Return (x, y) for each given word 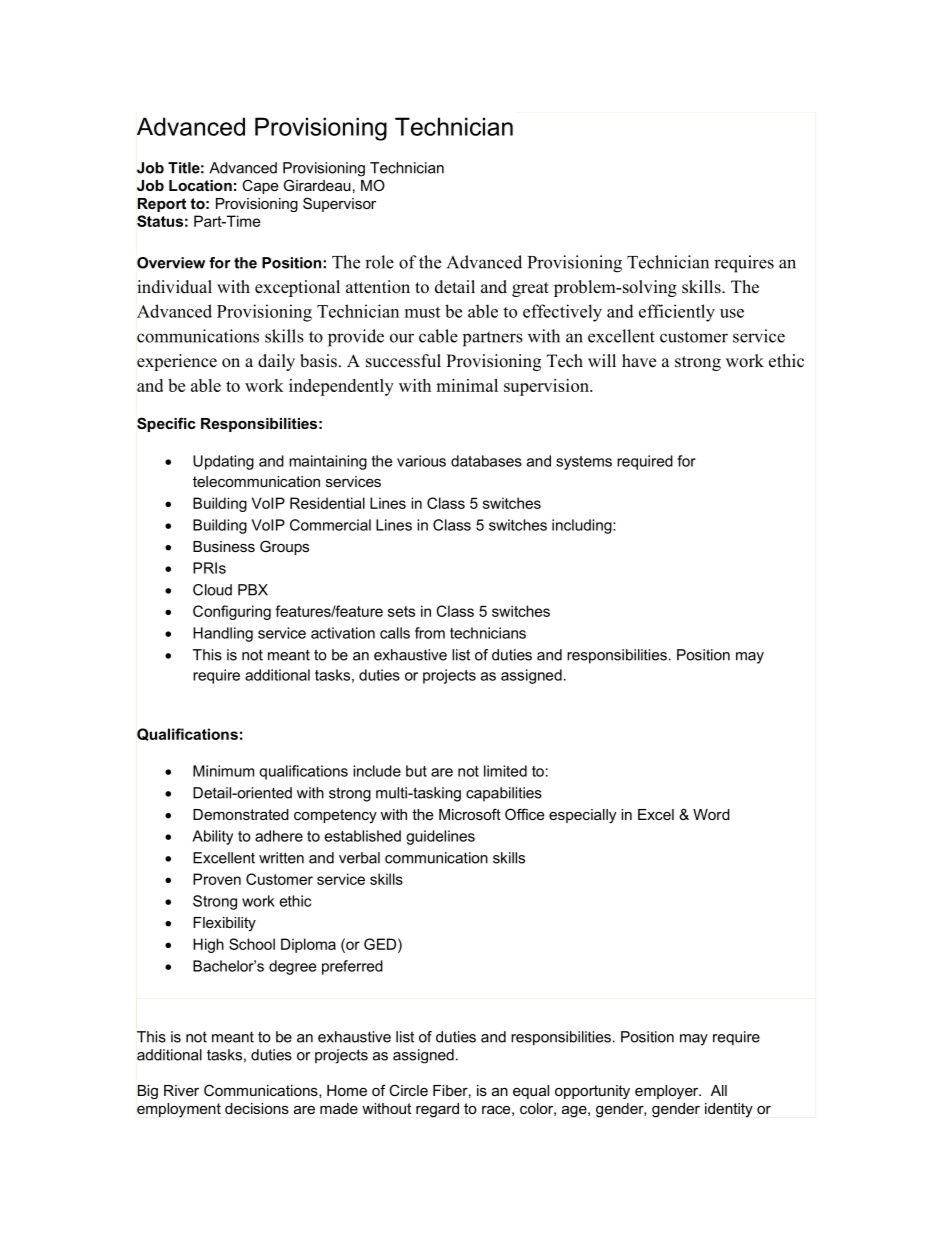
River (181, 1090)
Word (711, 814)
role (379, 262)
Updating (223, 462)
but (416, 771)
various (421, 461)
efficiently (677, 313)
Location (200, 185)
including (583, 526)
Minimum (223, 771)
